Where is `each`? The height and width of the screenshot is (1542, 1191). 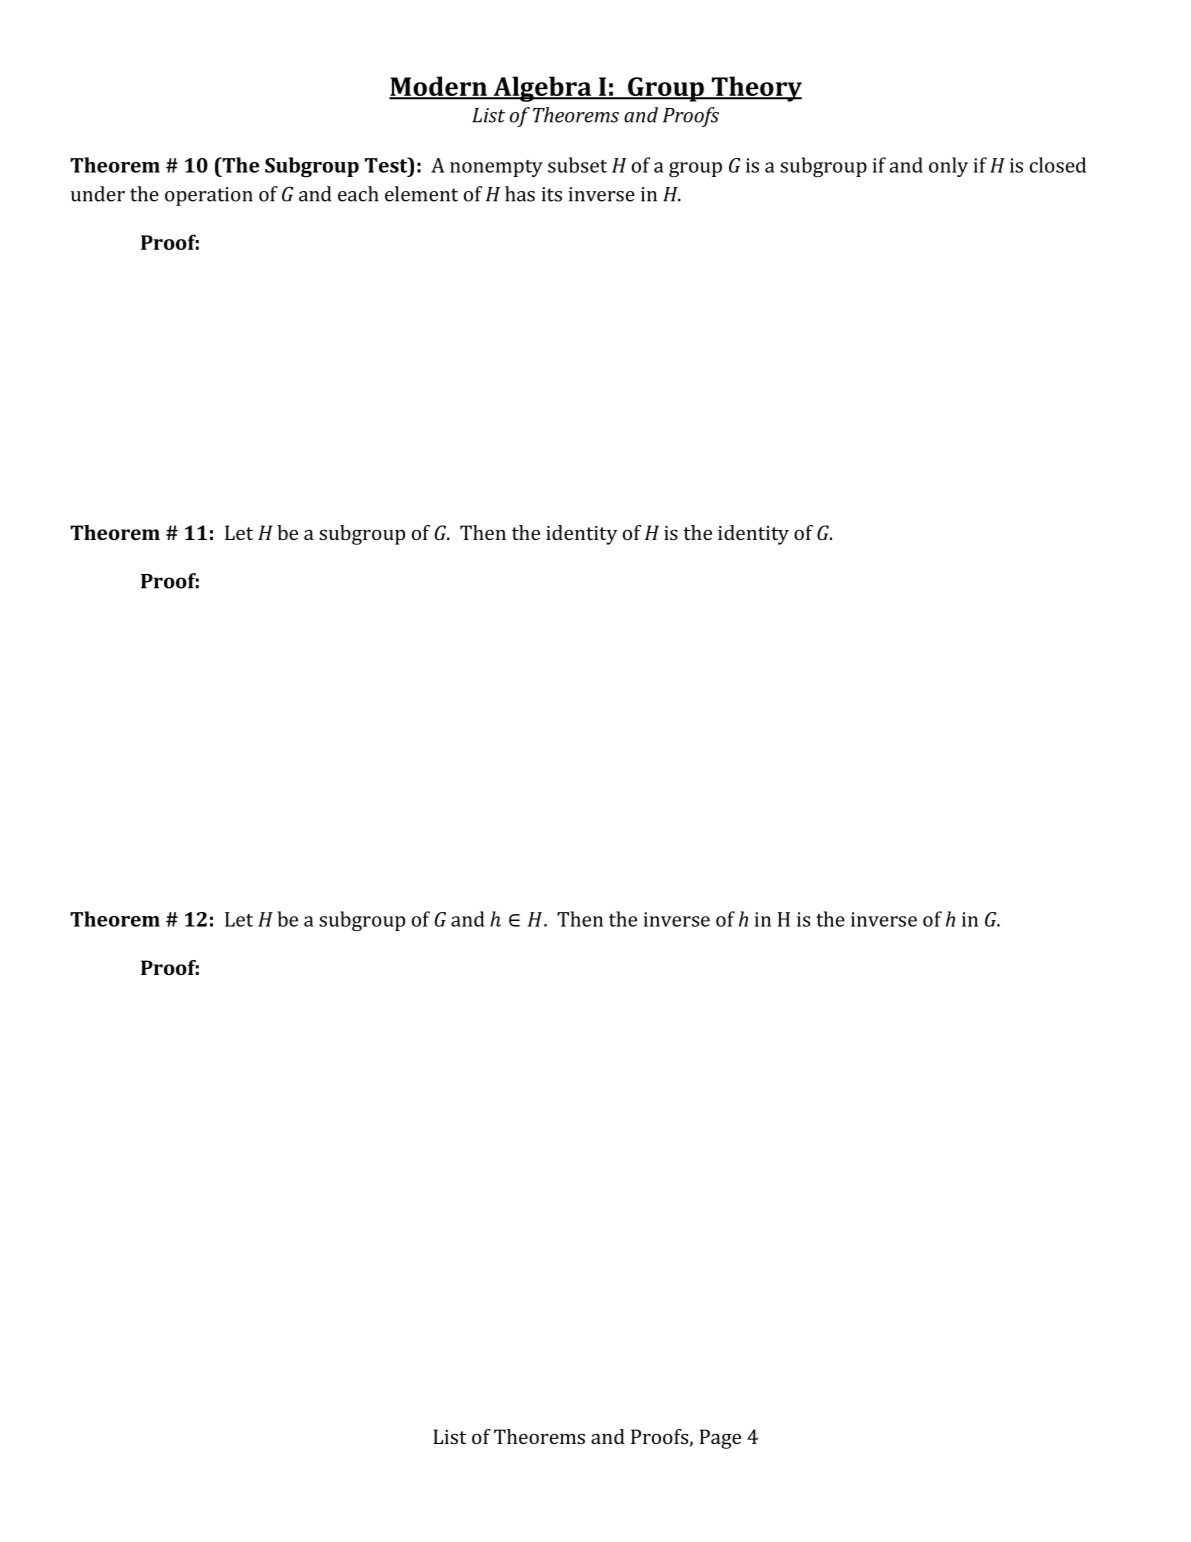
each is located at coordinates (358, 194).
